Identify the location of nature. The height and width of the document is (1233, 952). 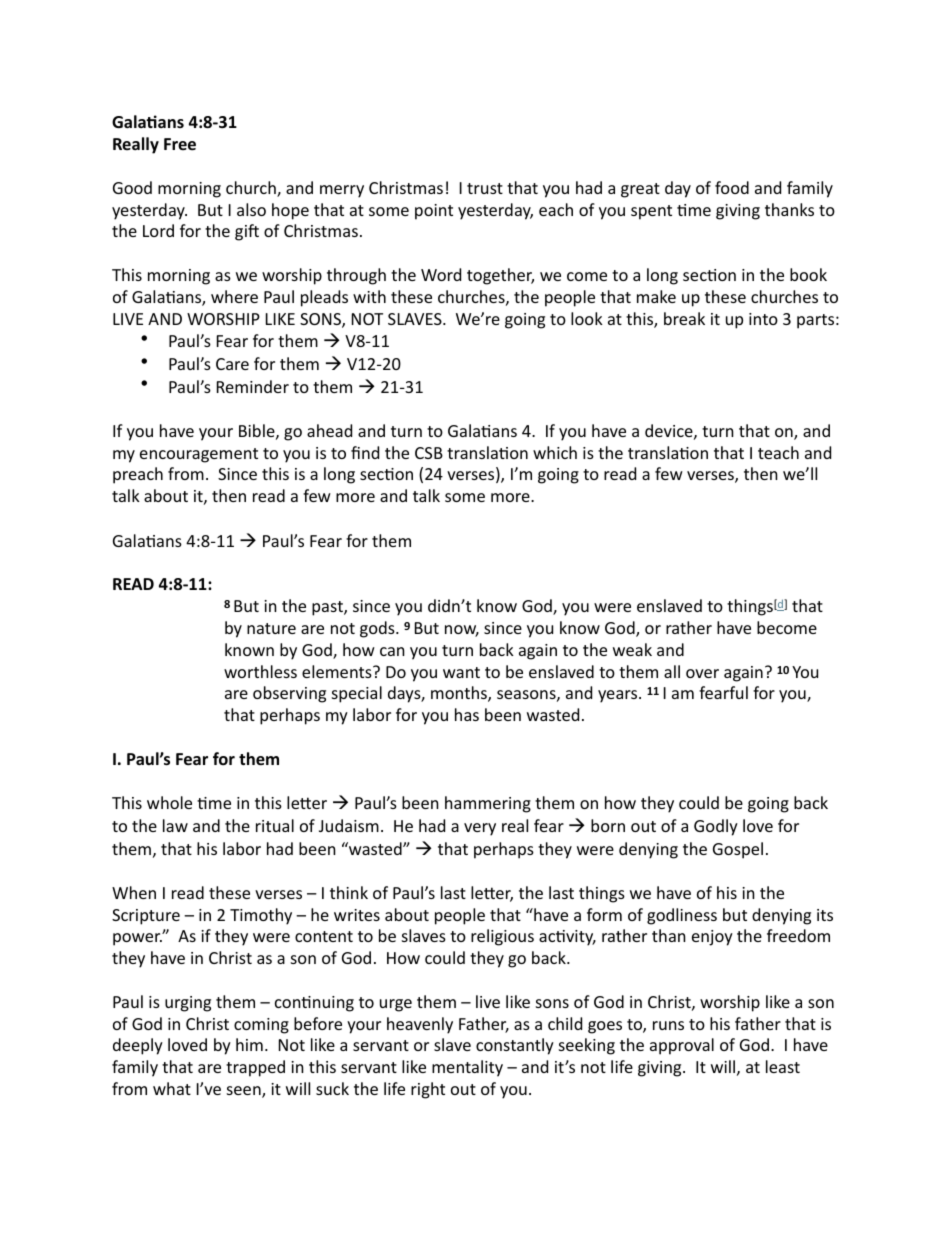
(271, 628).
